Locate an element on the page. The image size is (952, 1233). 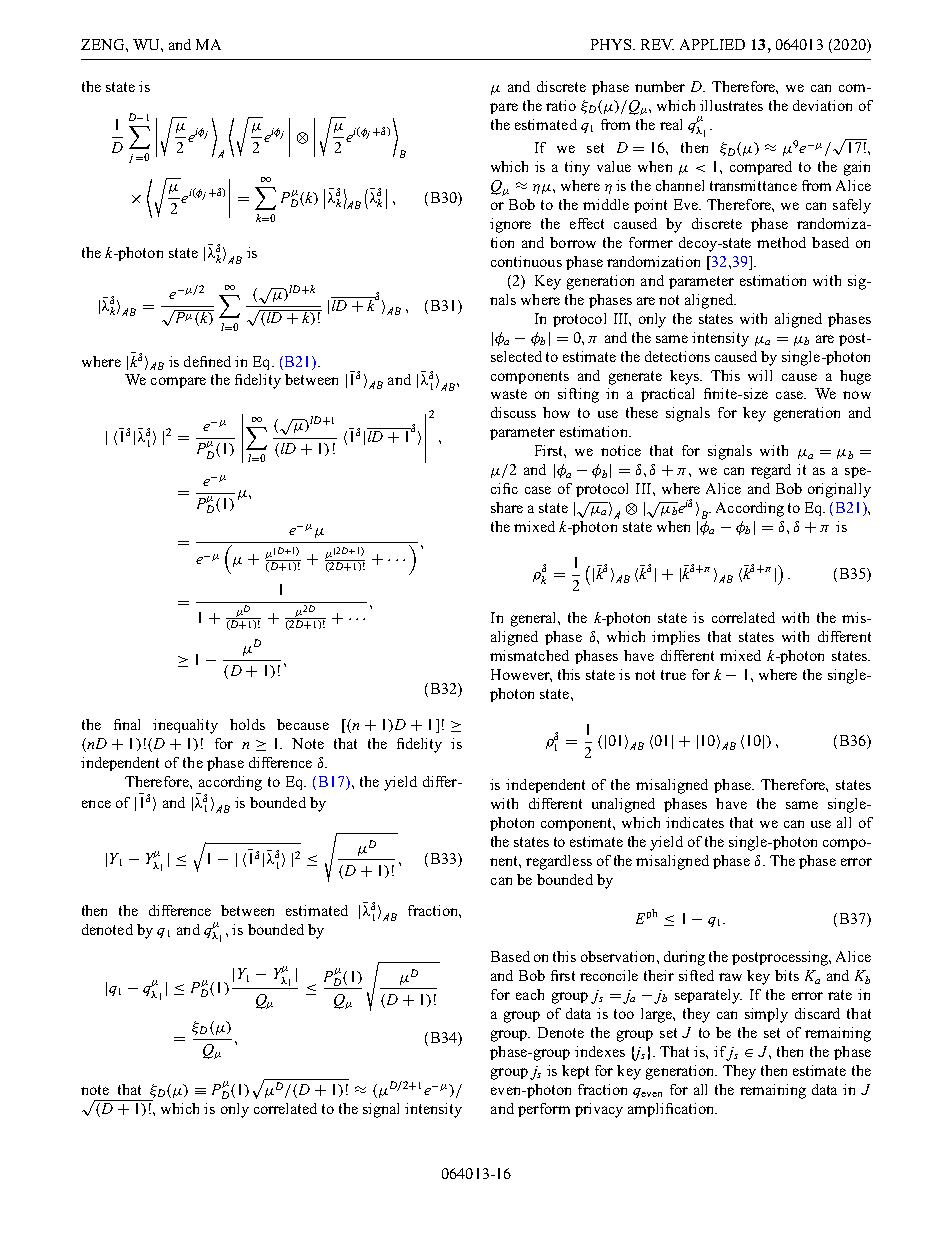
APPLIED is located at coordinates (712, 44).
